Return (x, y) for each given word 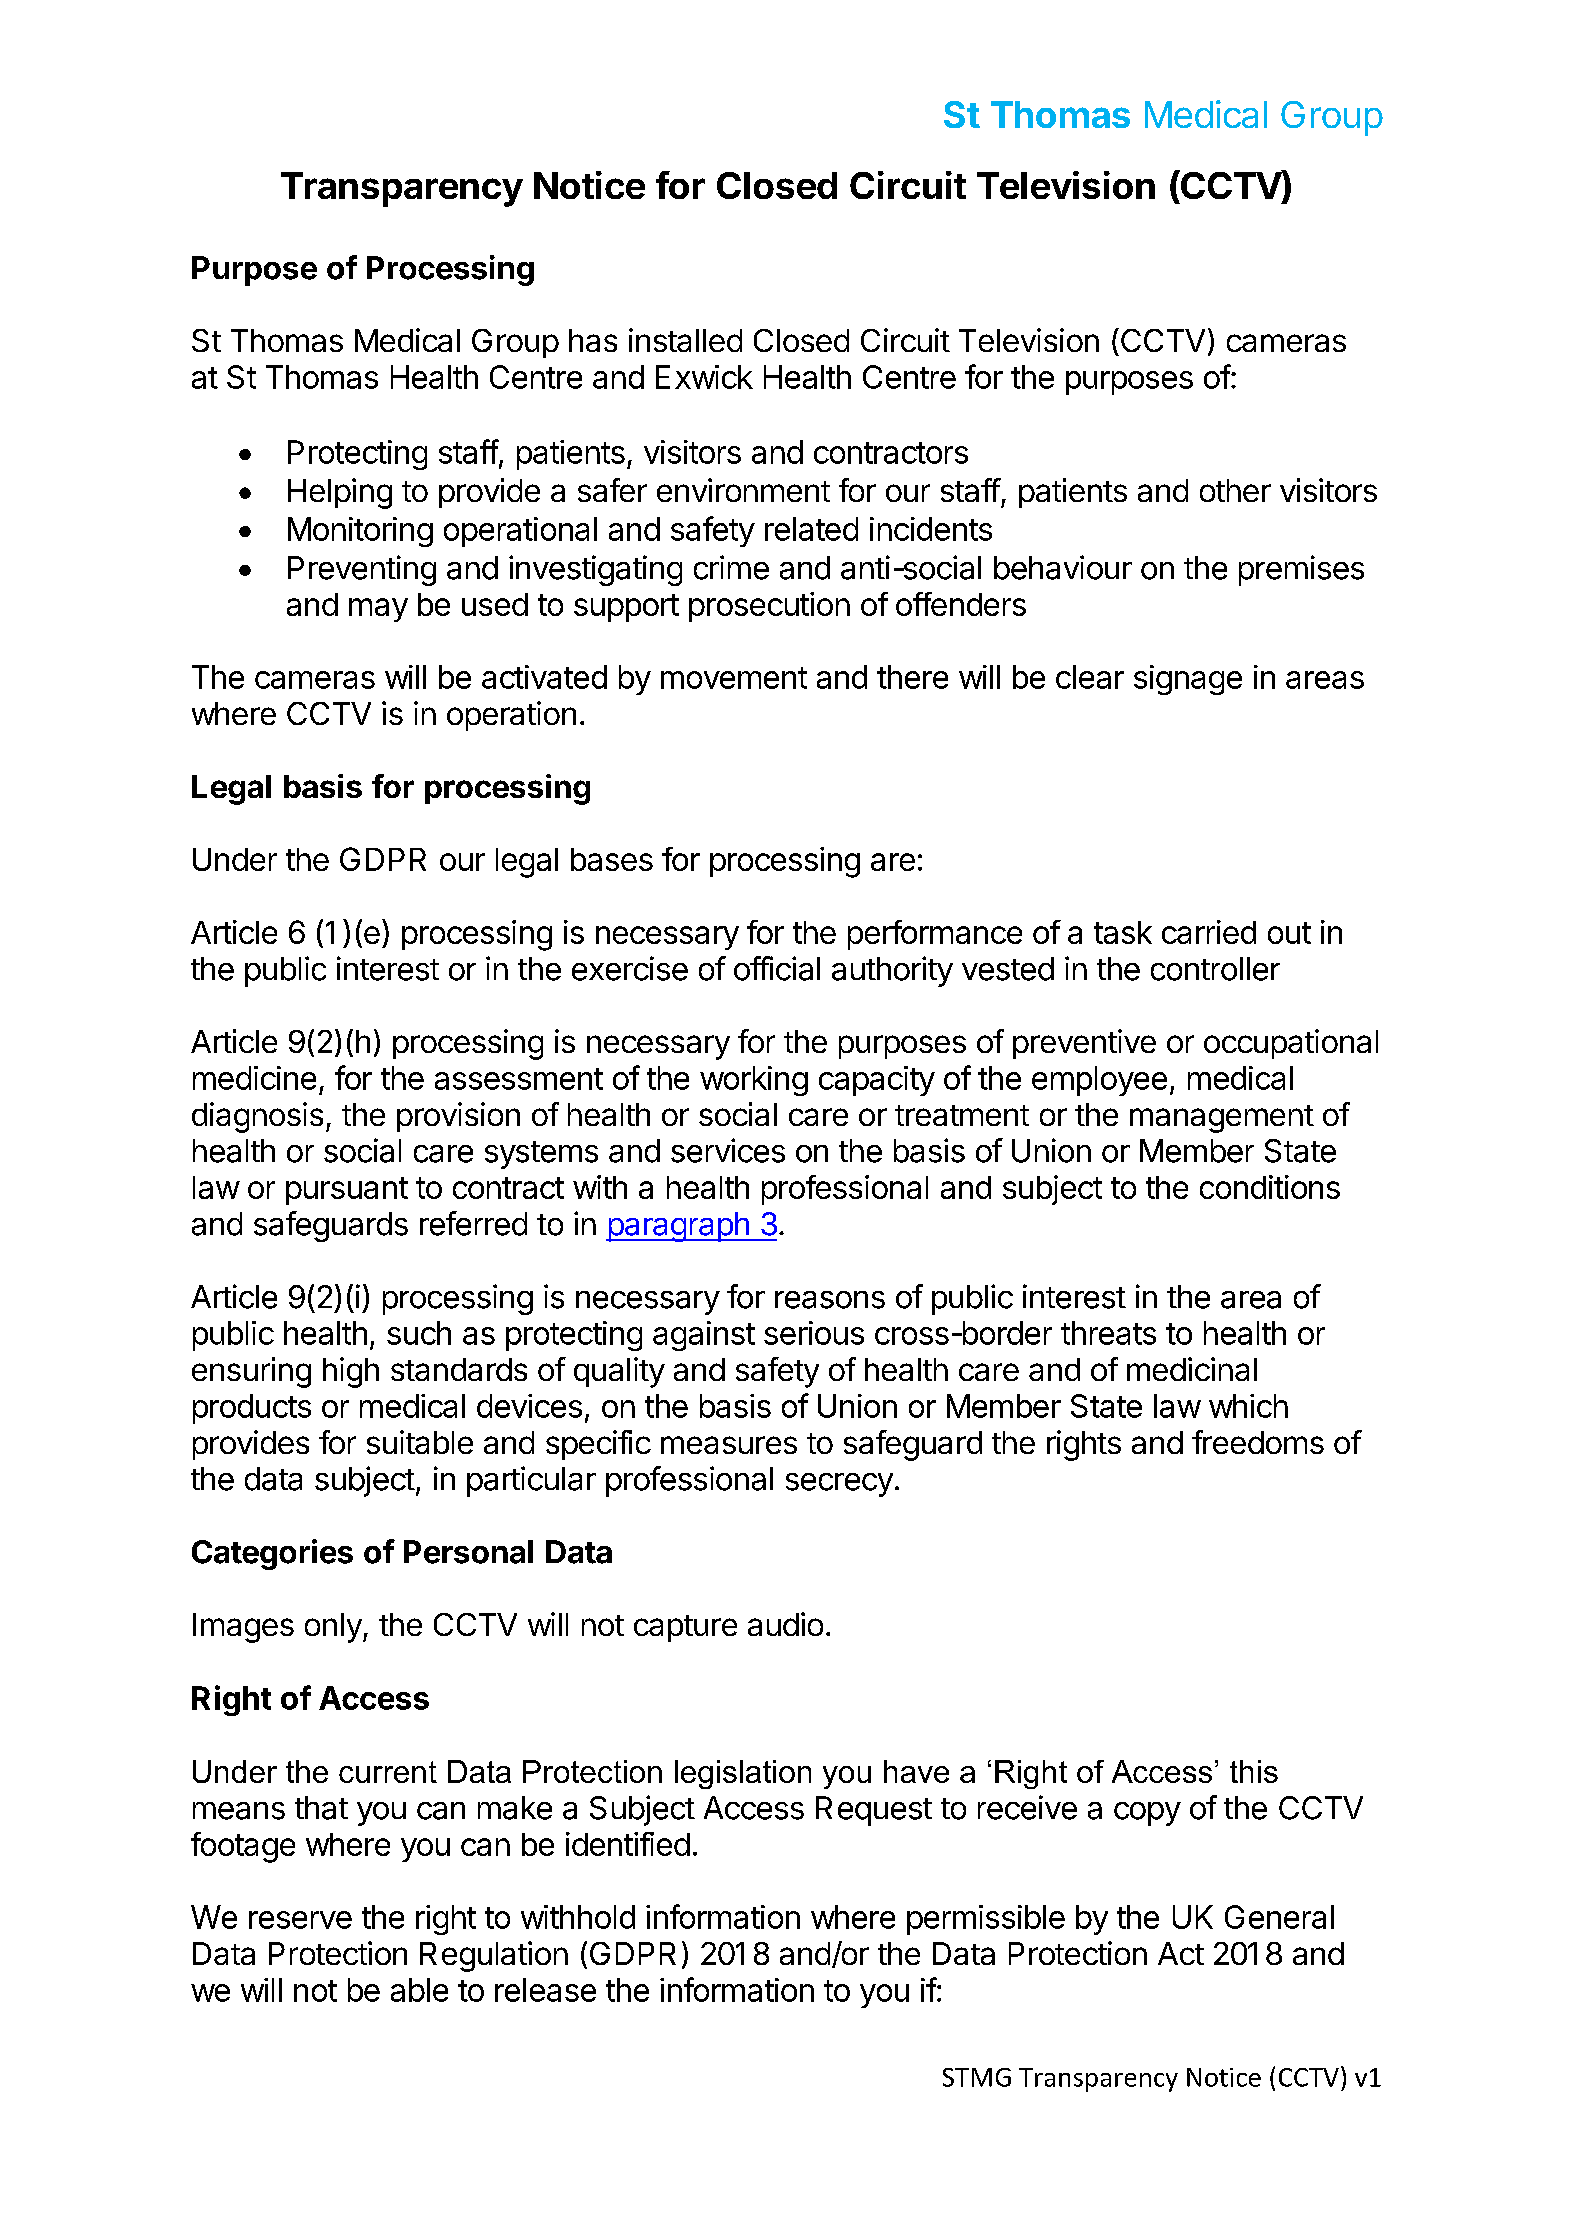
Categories (272, 1554)
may (378, 610)
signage (1188, 680)
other (1235, 490)
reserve (300, 1920)
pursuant (347, 1191)
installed (685, 340)
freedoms (1258, 1442)
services (728, 1150)
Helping (340, 493)
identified (628, 1844)
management (1222, 1119)
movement (734, 678)
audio (785, 1624)
